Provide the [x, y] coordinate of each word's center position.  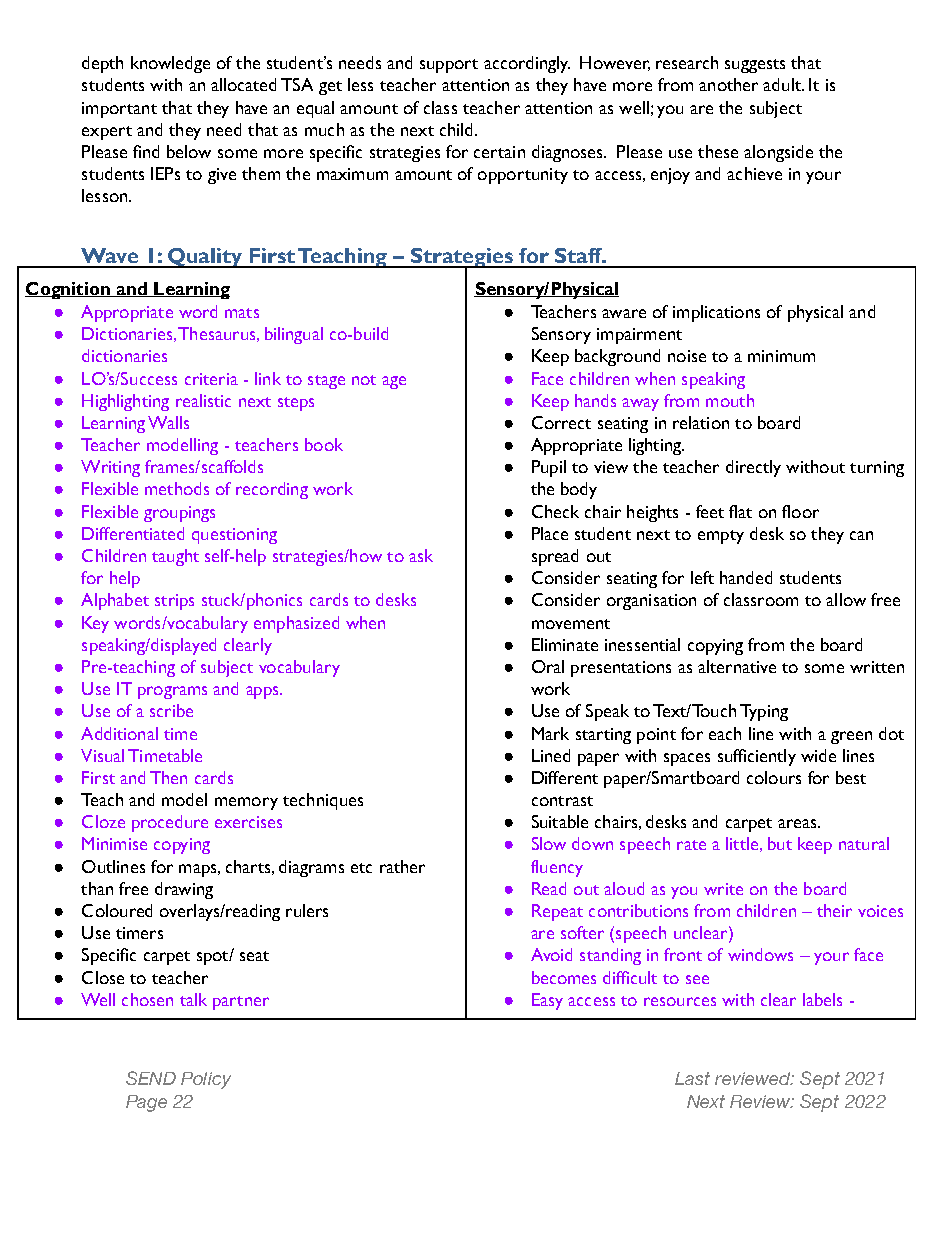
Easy [547, 1001]
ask [421, 555]
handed [746, 577]
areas [798, 823]
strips [174, 602]
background [617, 357]
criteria [211, 379]
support [449, 66]
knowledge [170, 64]
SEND [151, 1078]
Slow [549, 843]
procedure [170, 823]
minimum [781, 356]
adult [783, 84]
